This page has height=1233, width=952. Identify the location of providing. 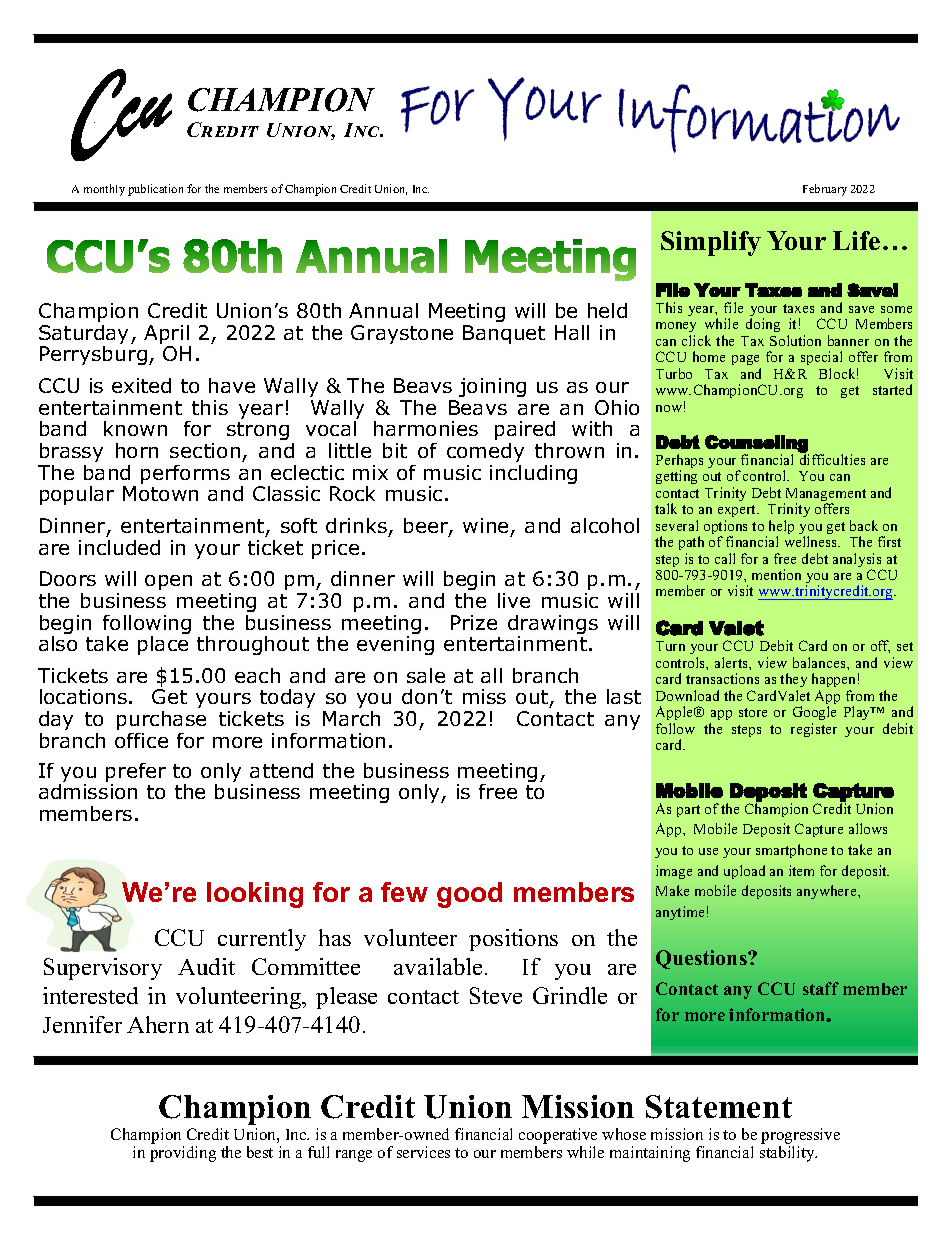
(183, 1154).
